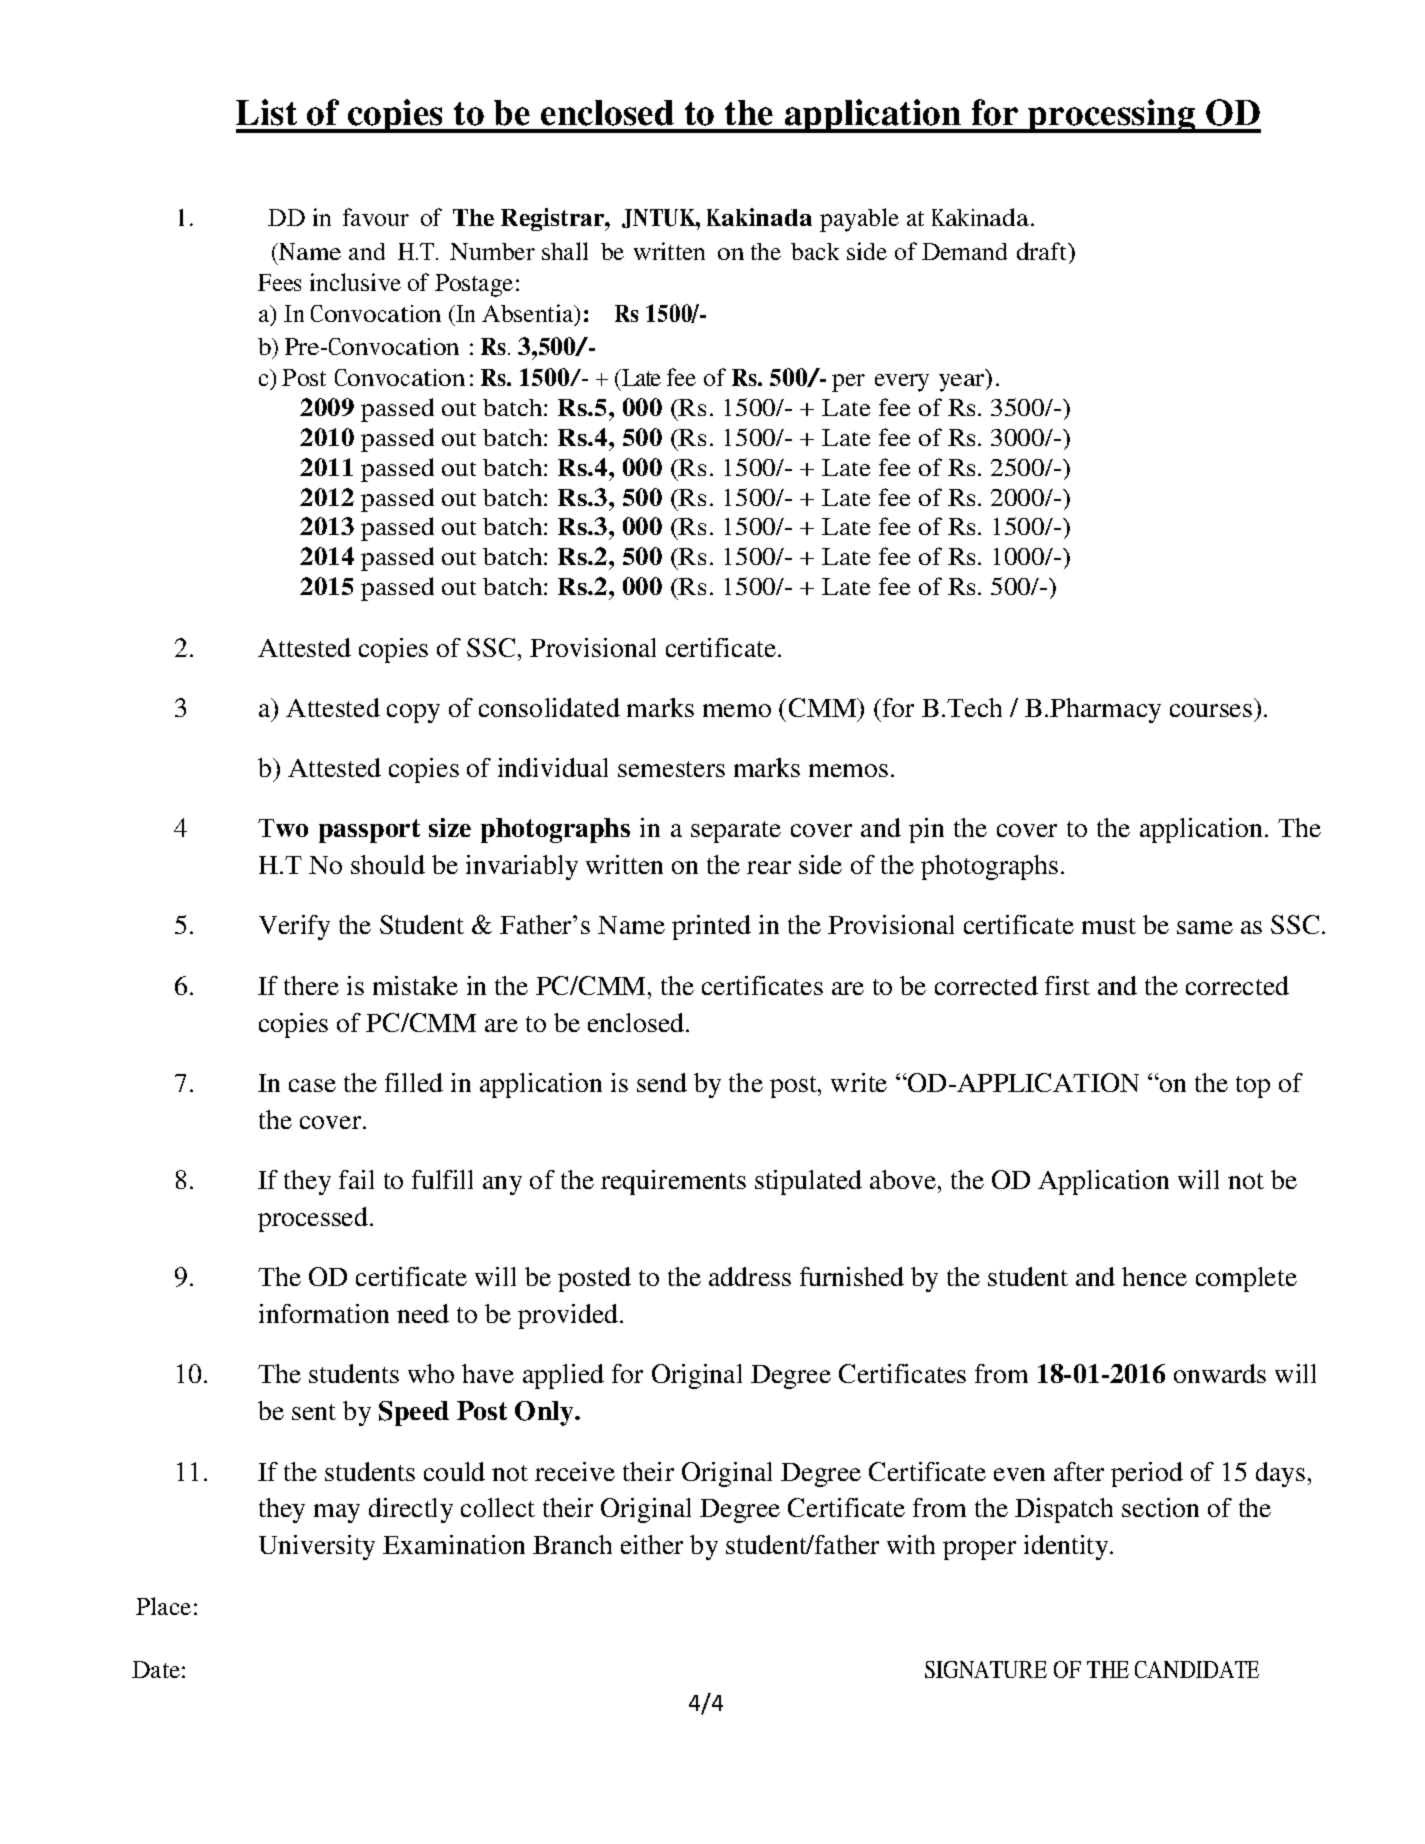 The height and width of the document is (1844, 1425). Describe the element at coordinates (1112, 116) in the document. I see `processing` at that location.
